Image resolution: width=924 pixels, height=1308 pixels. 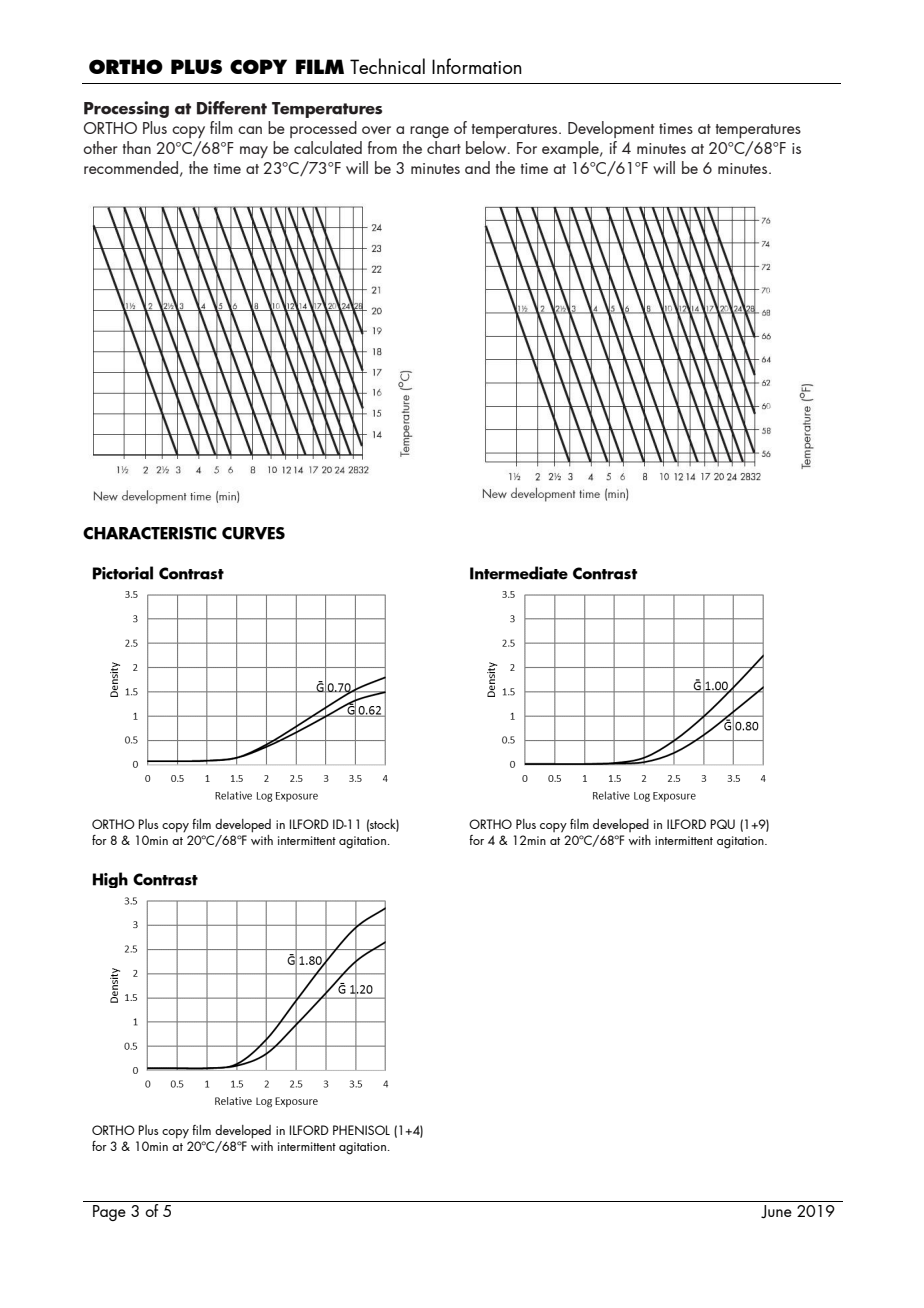 I want to click on High, so click(x=110, y=880).
